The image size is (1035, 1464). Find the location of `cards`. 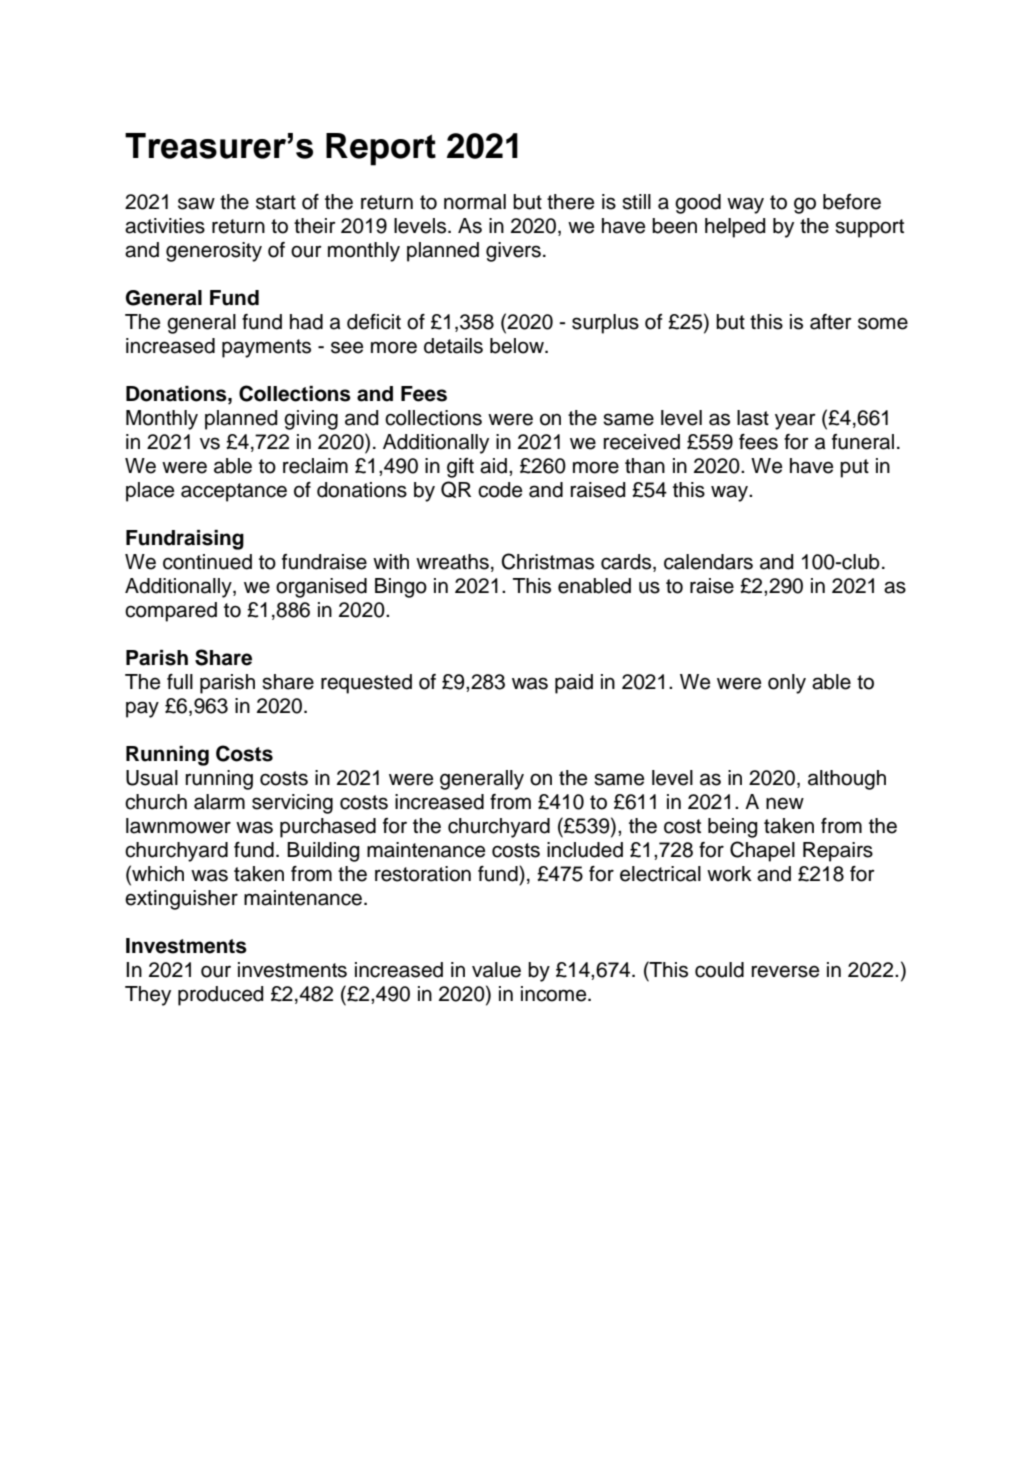

cards is located at coordinates (627, 562).
